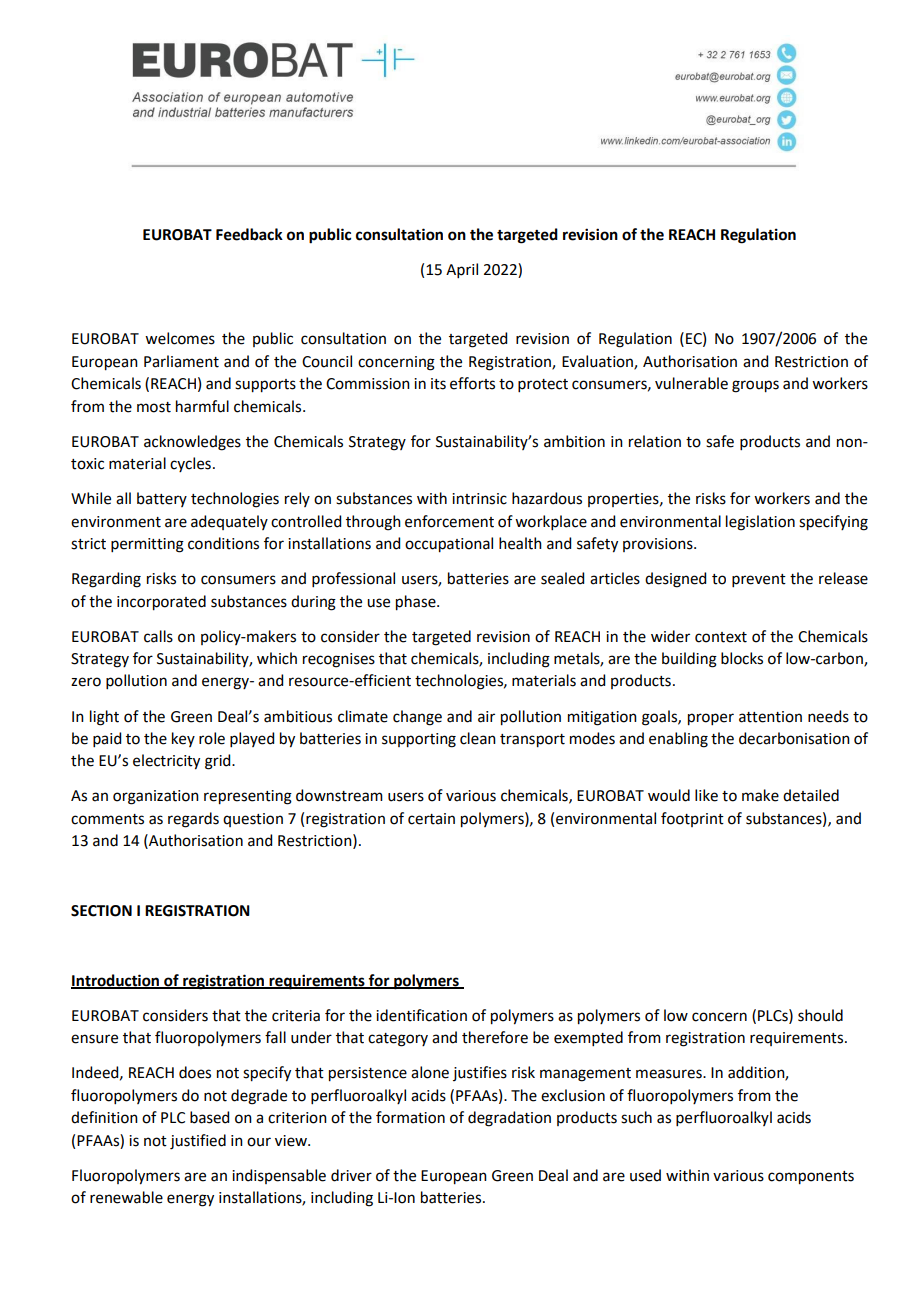 The width and height of the document is (924, 1307). I want to click on should, so click(820, 1015).
